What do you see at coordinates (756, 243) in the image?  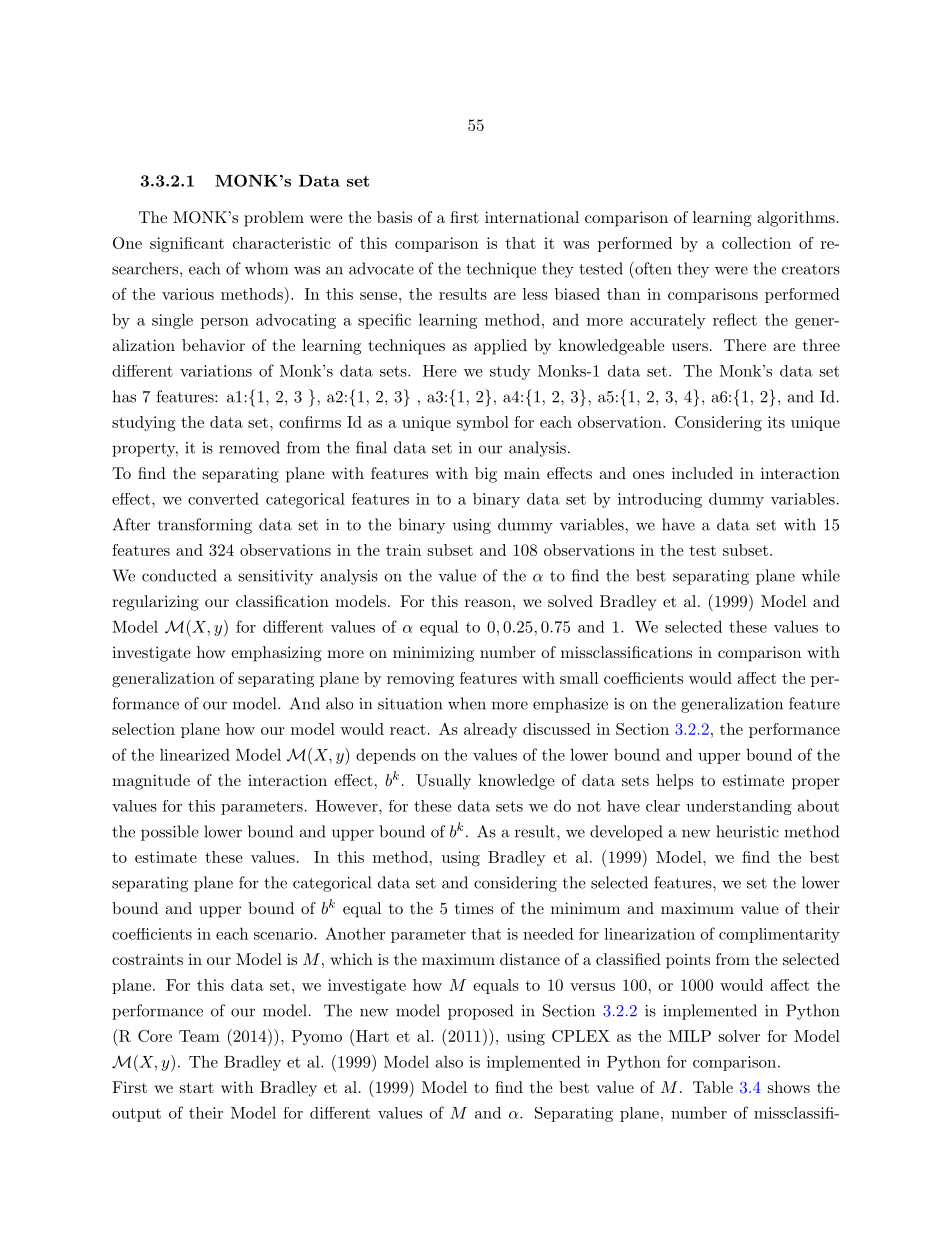 I see `collection` at bounding box center [756, 243].
